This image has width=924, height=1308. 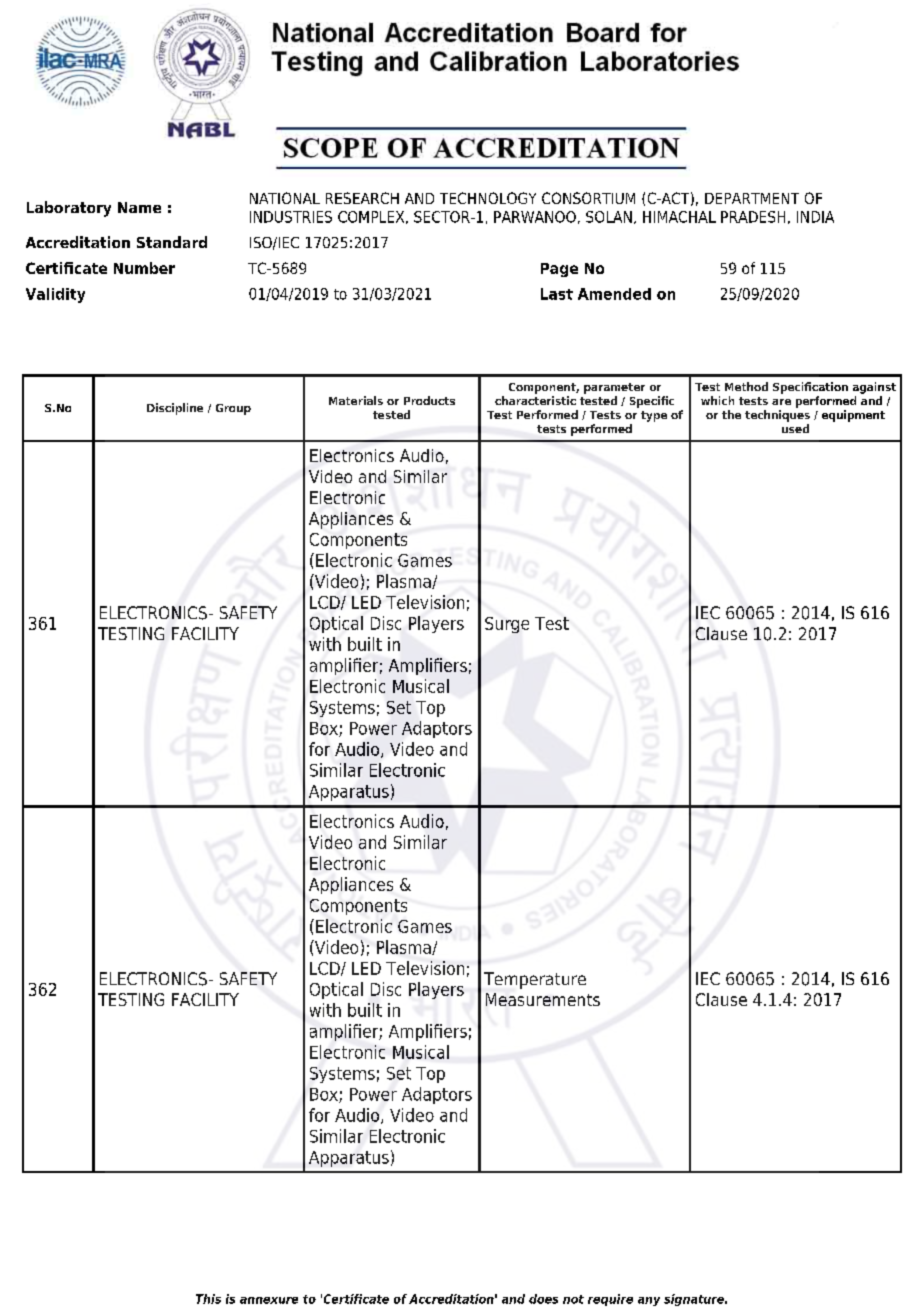 I want to click on techniques, so click(x=777, y=416).
